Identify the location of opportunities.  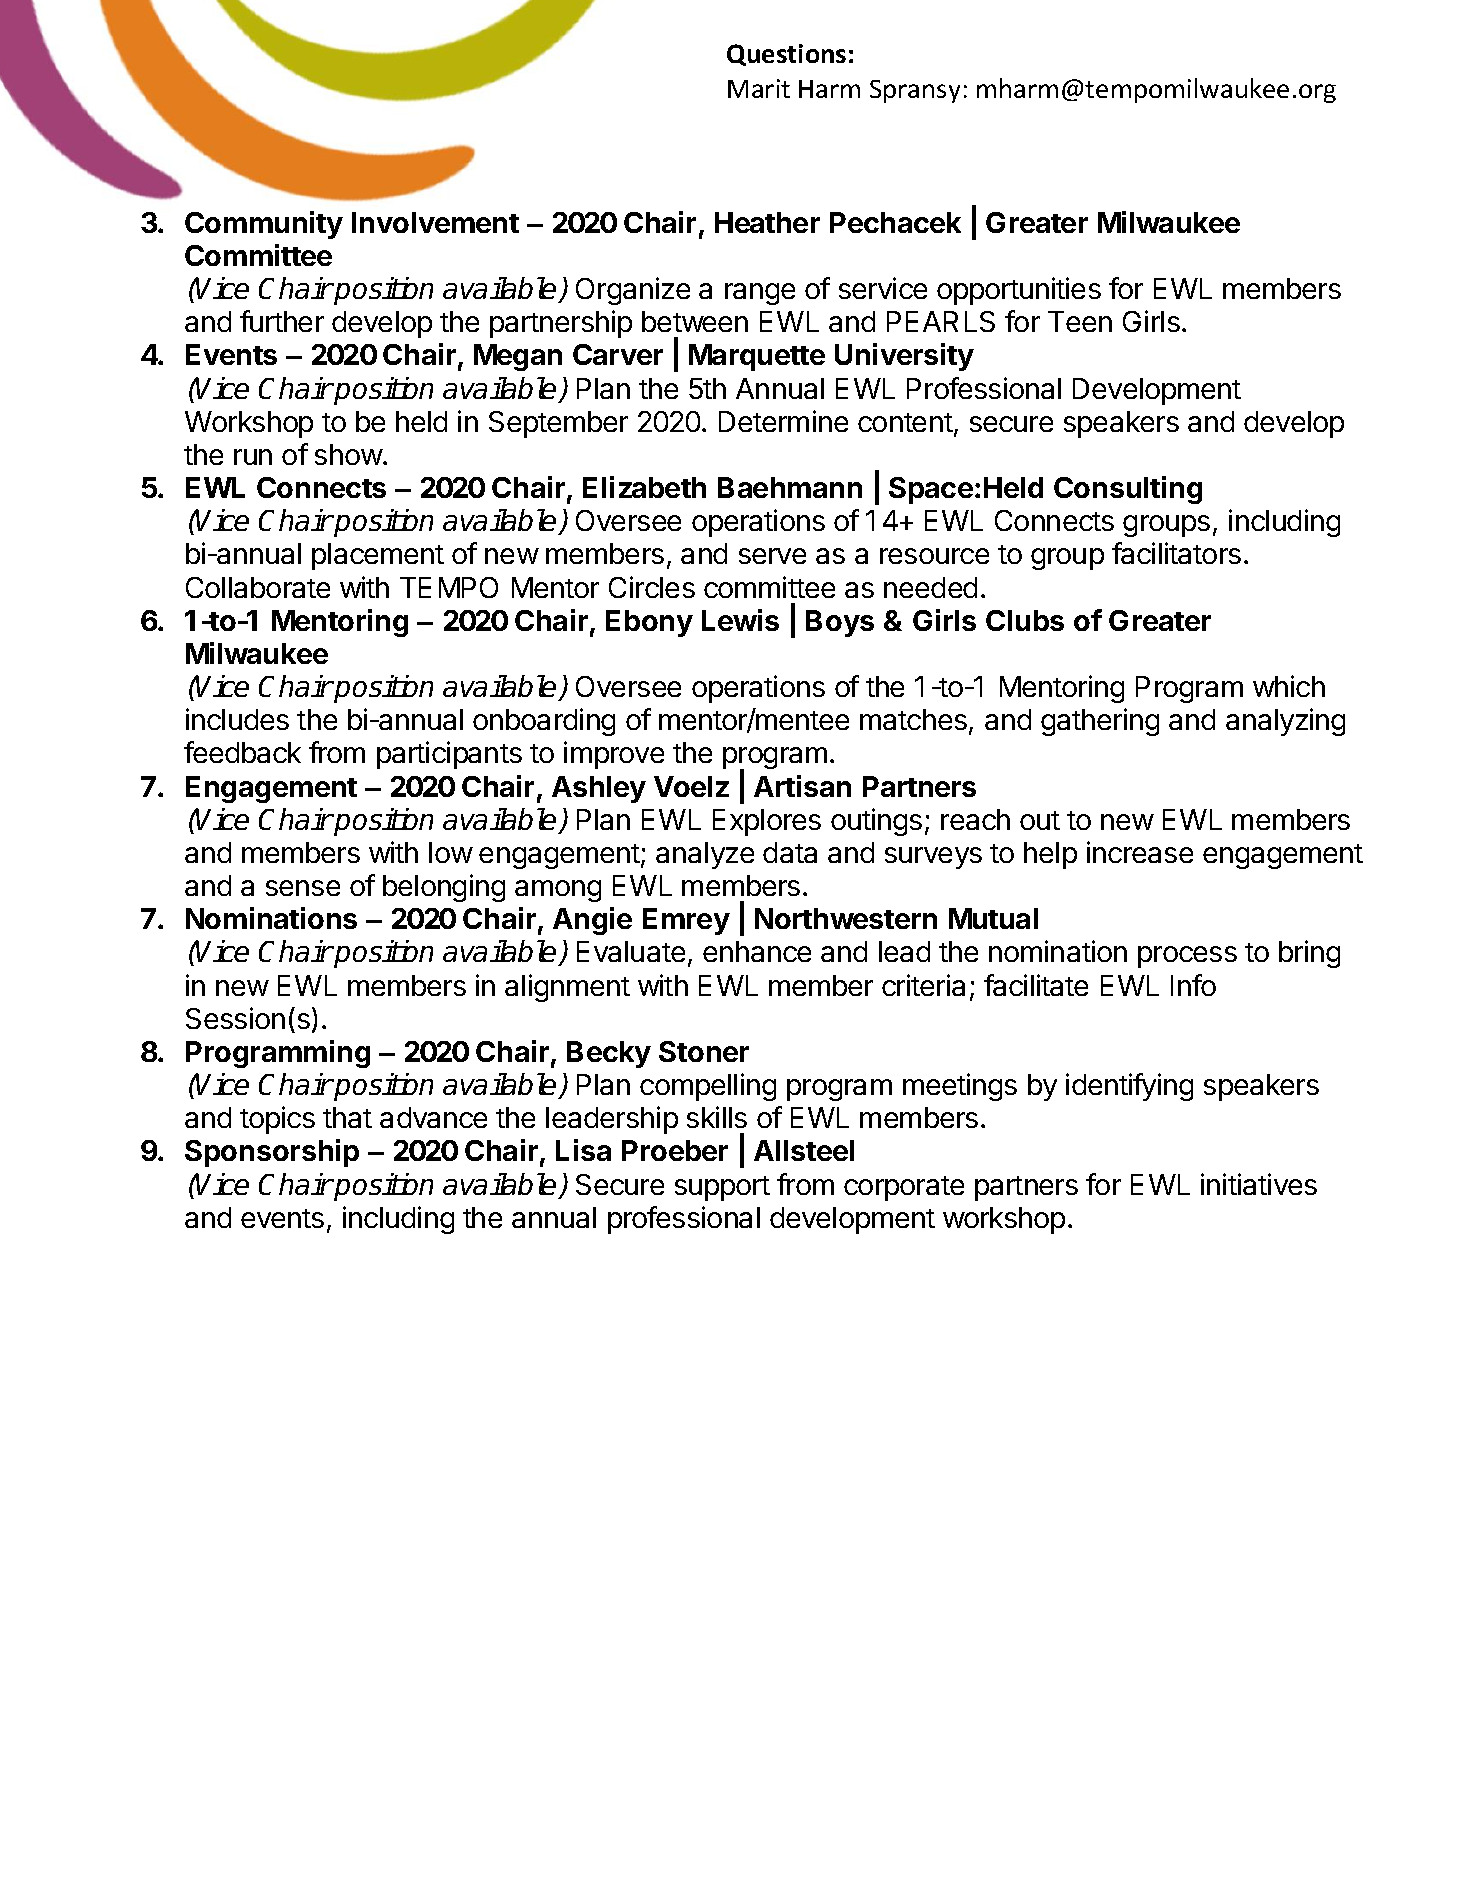
(1019, 291).
